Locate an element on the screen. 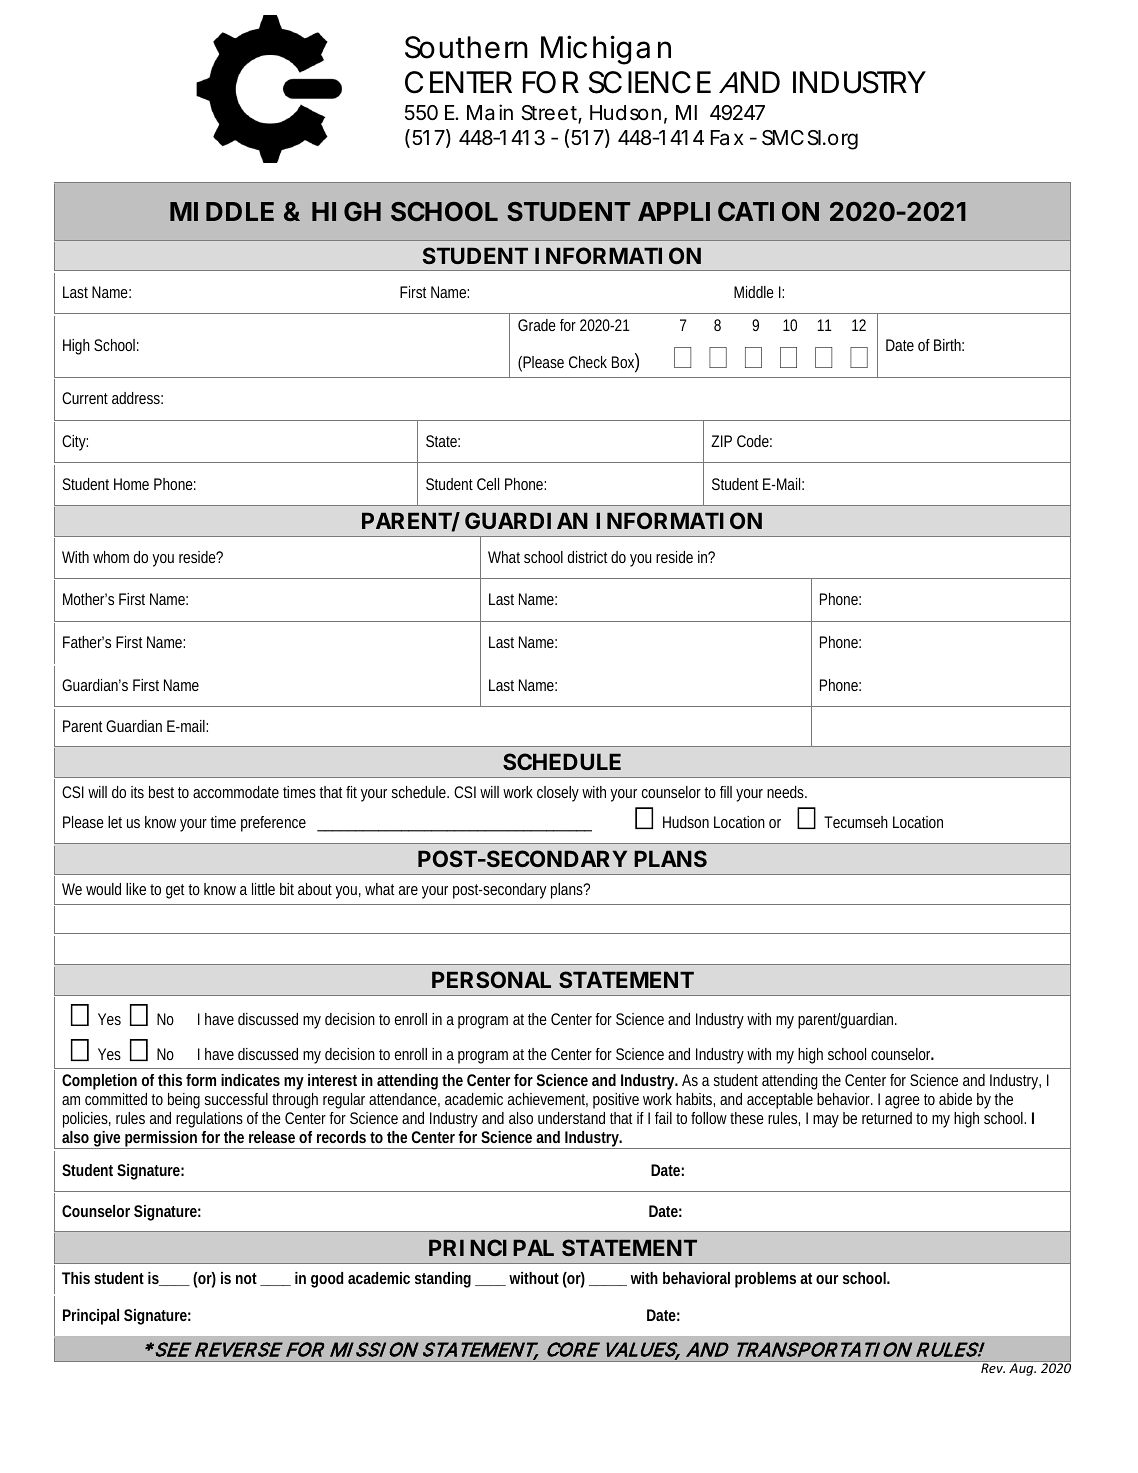 Image resolution: width=1138 pixels, height=1473 pixels. being is located at coordinates (184, 1101).
